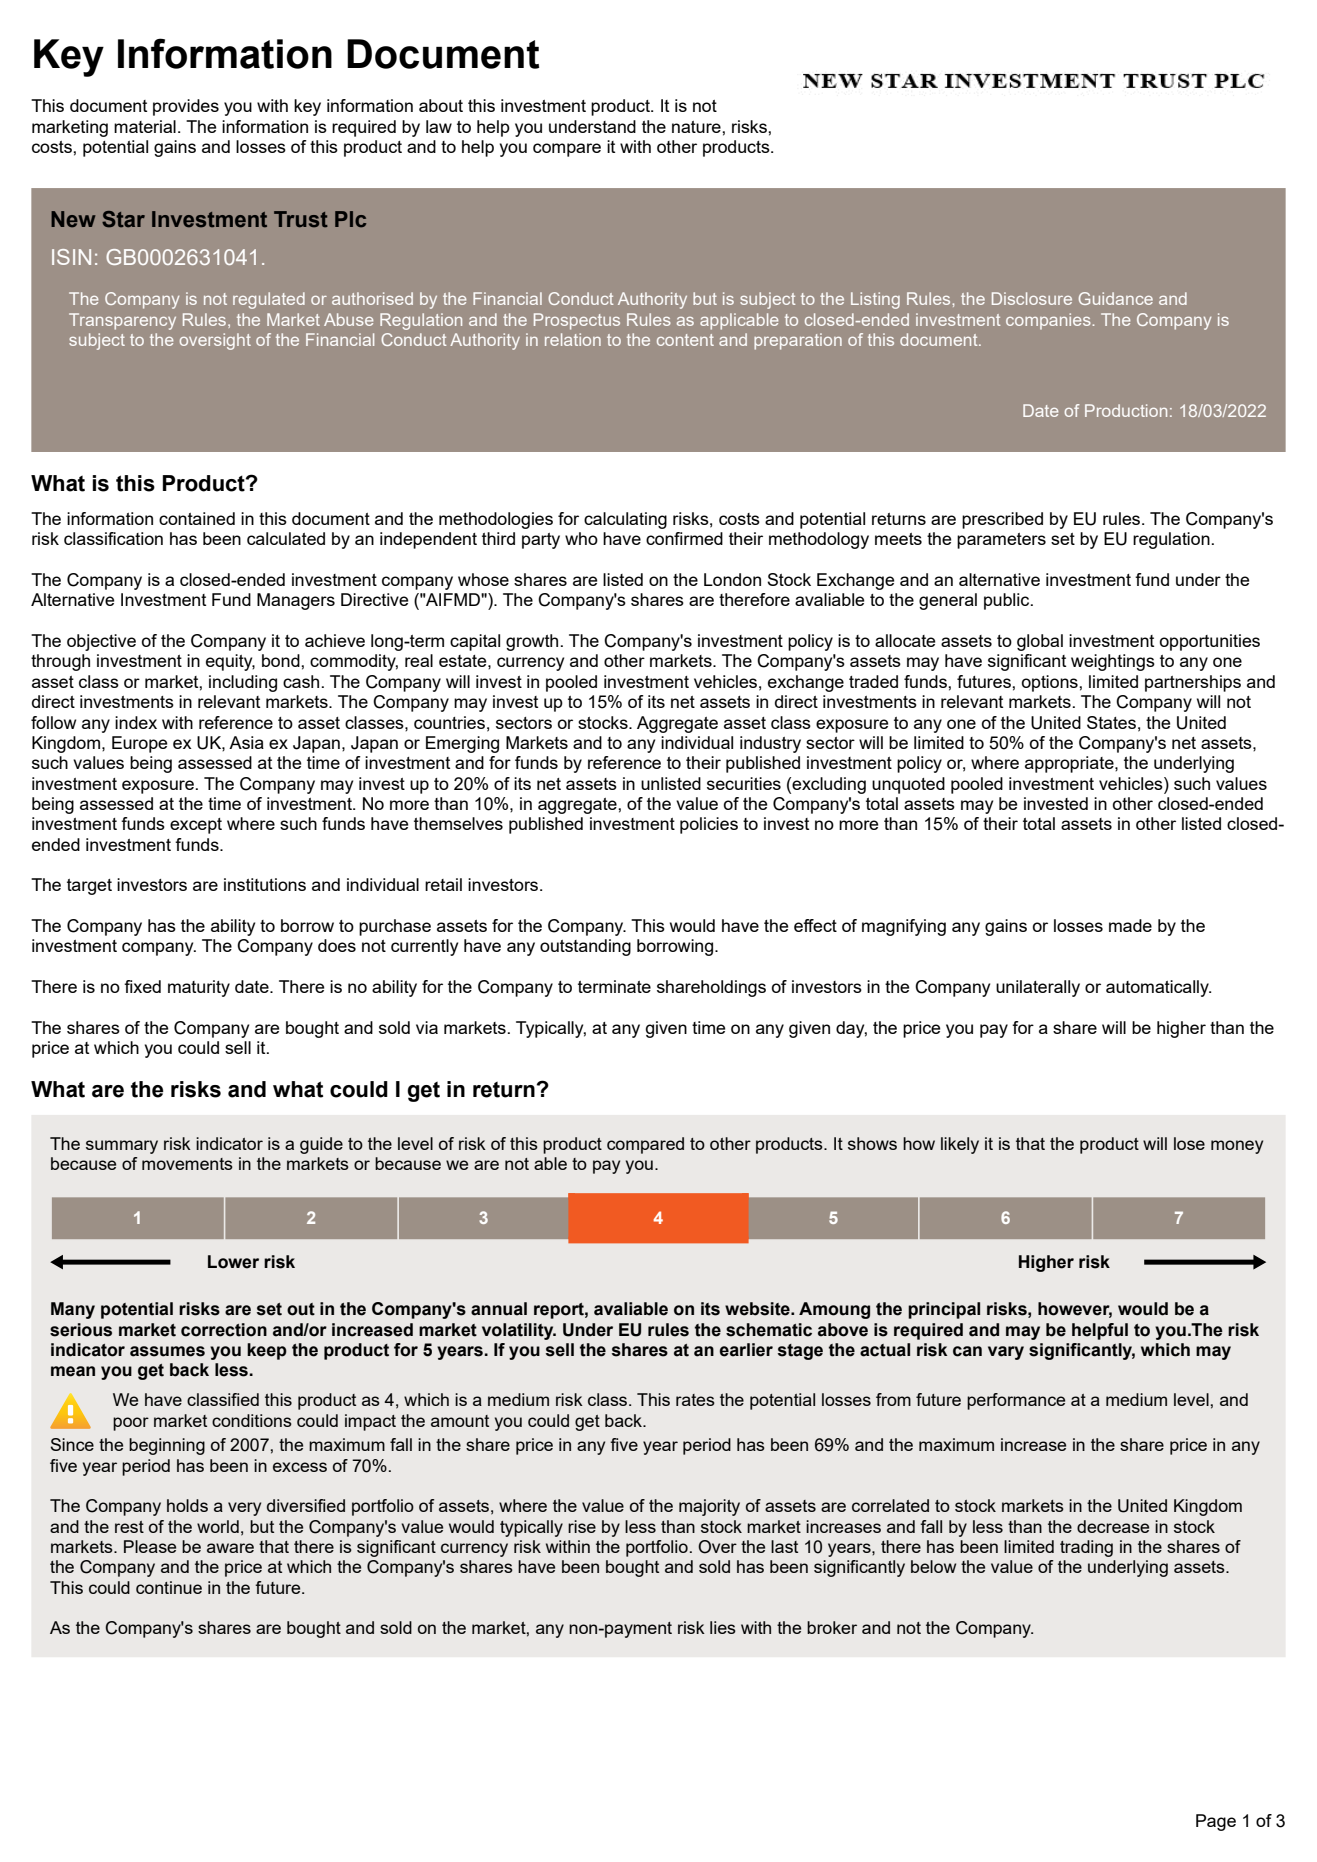 The image size is (1317, 1862). Describe the element at coordinates (695, 1400) in the page. I see `rates` at that location.
